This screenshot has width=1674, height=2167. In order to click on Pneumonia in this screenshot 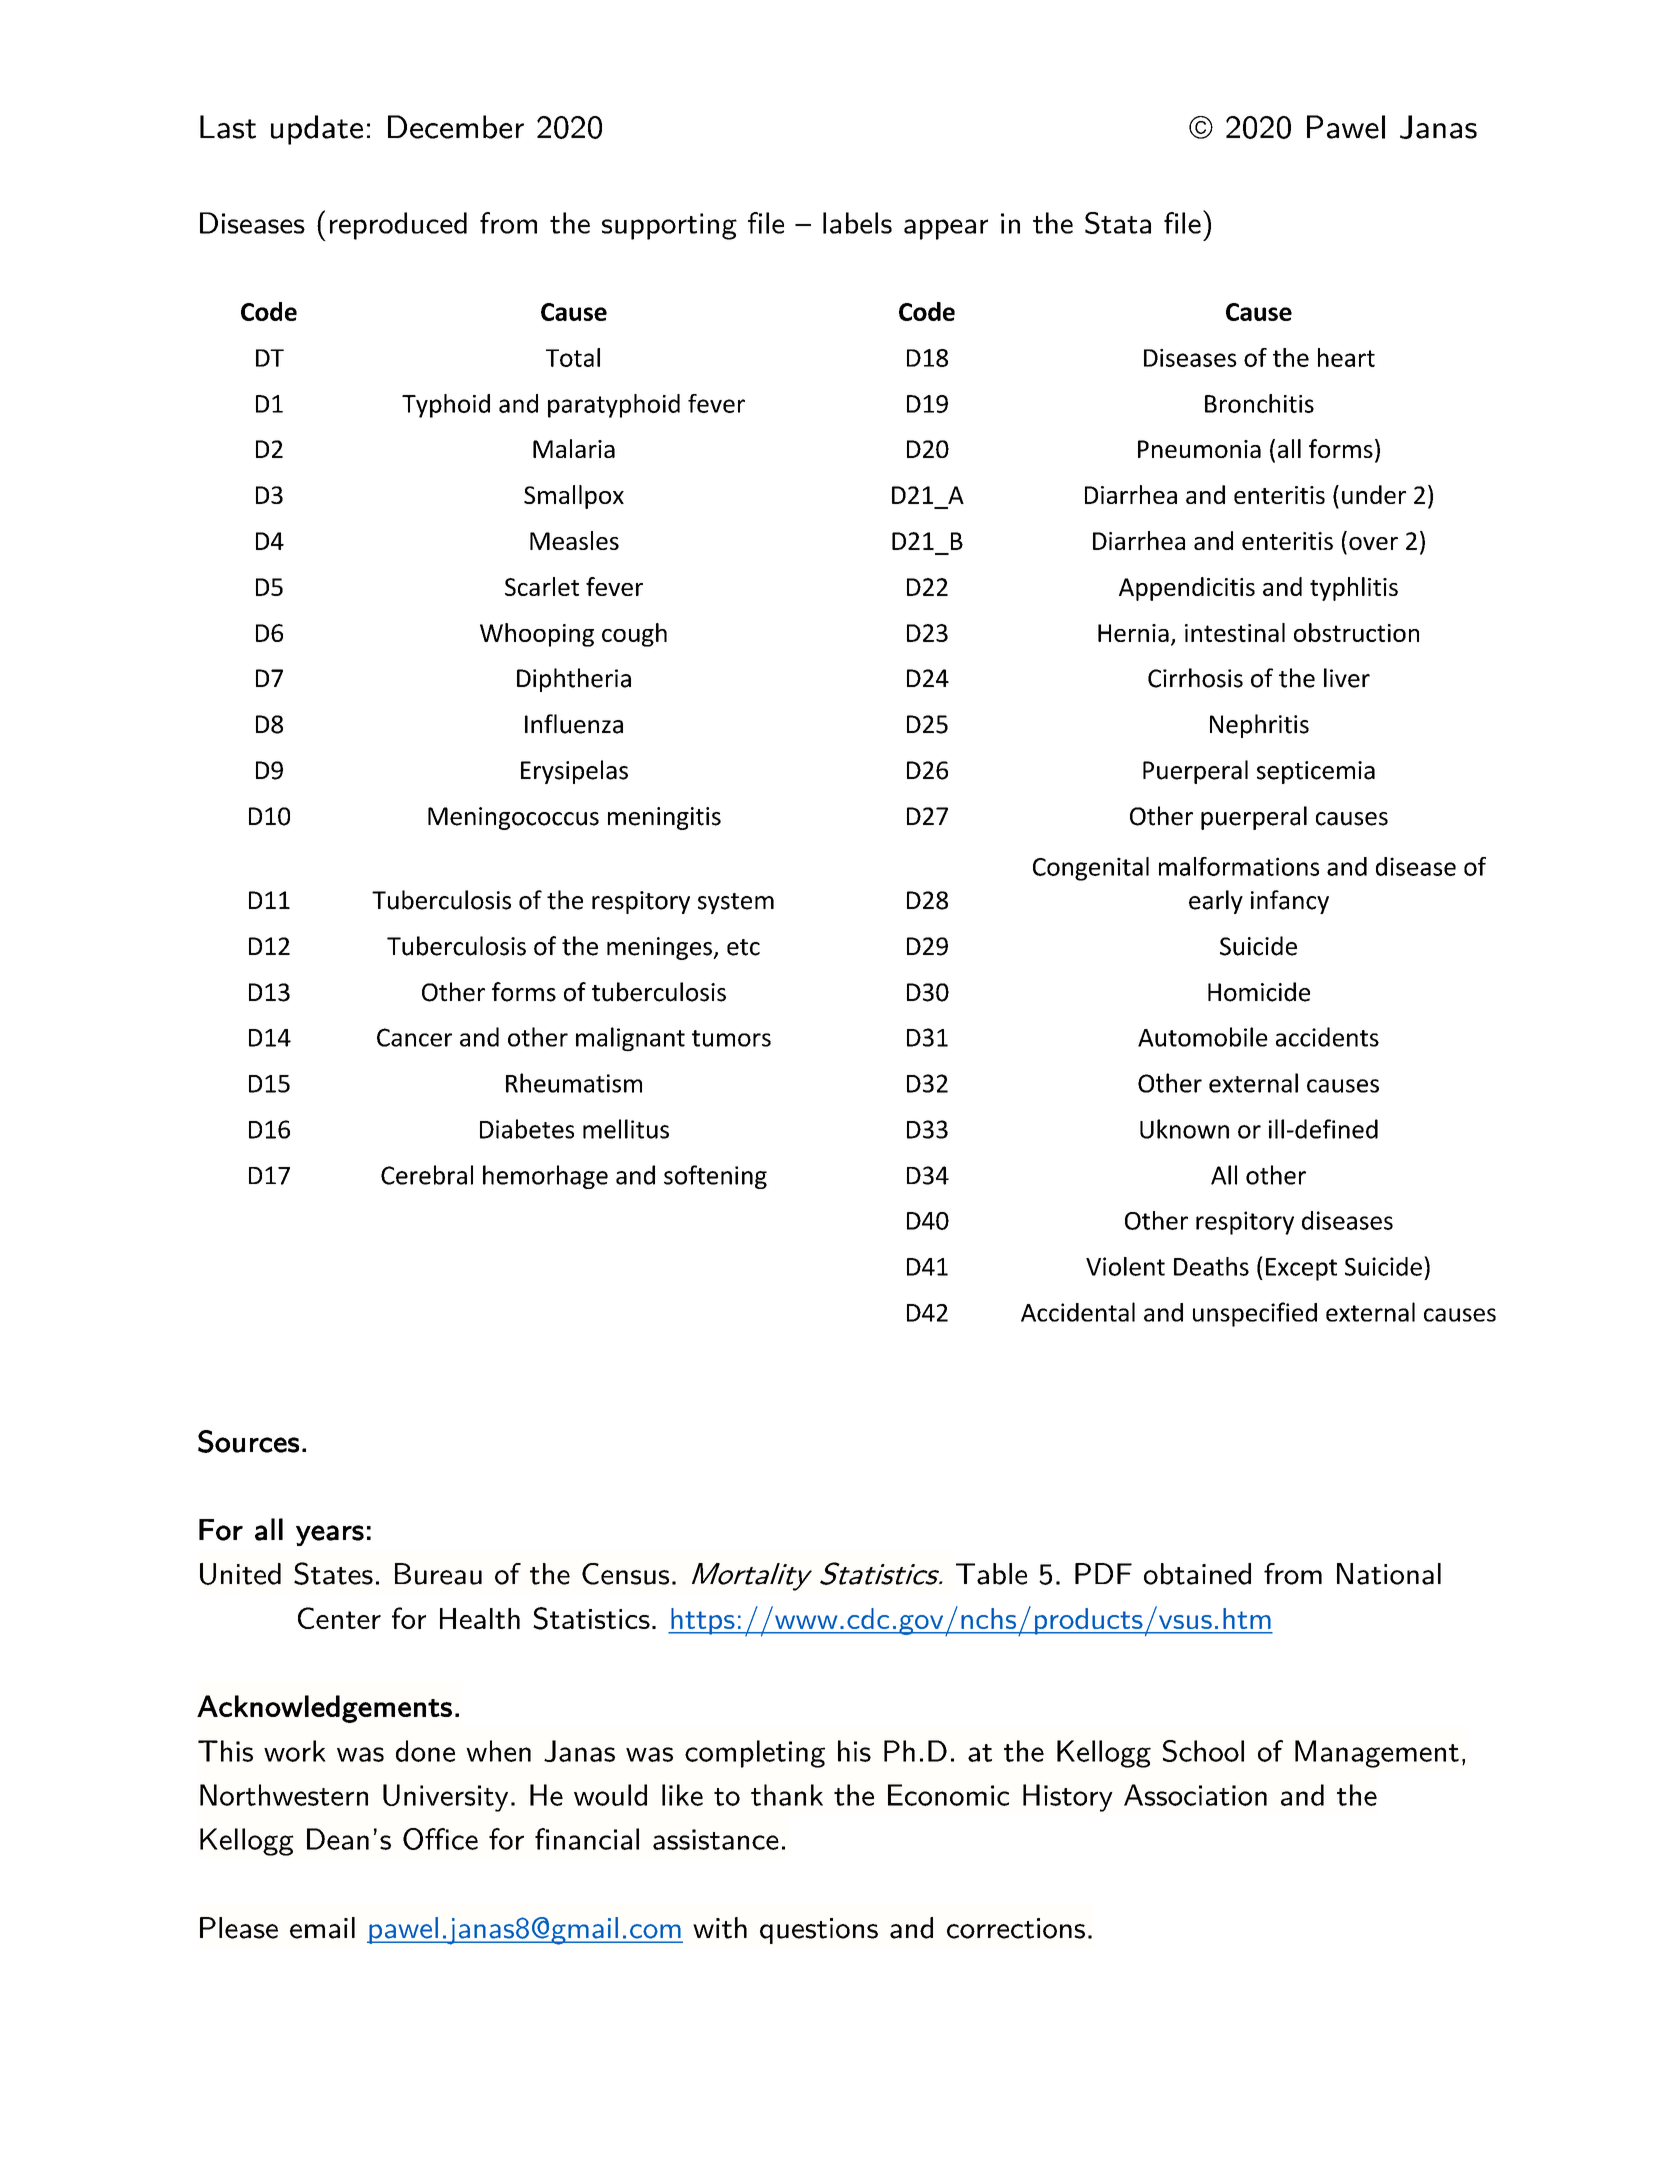, I will do `click(1199, 449)`.
